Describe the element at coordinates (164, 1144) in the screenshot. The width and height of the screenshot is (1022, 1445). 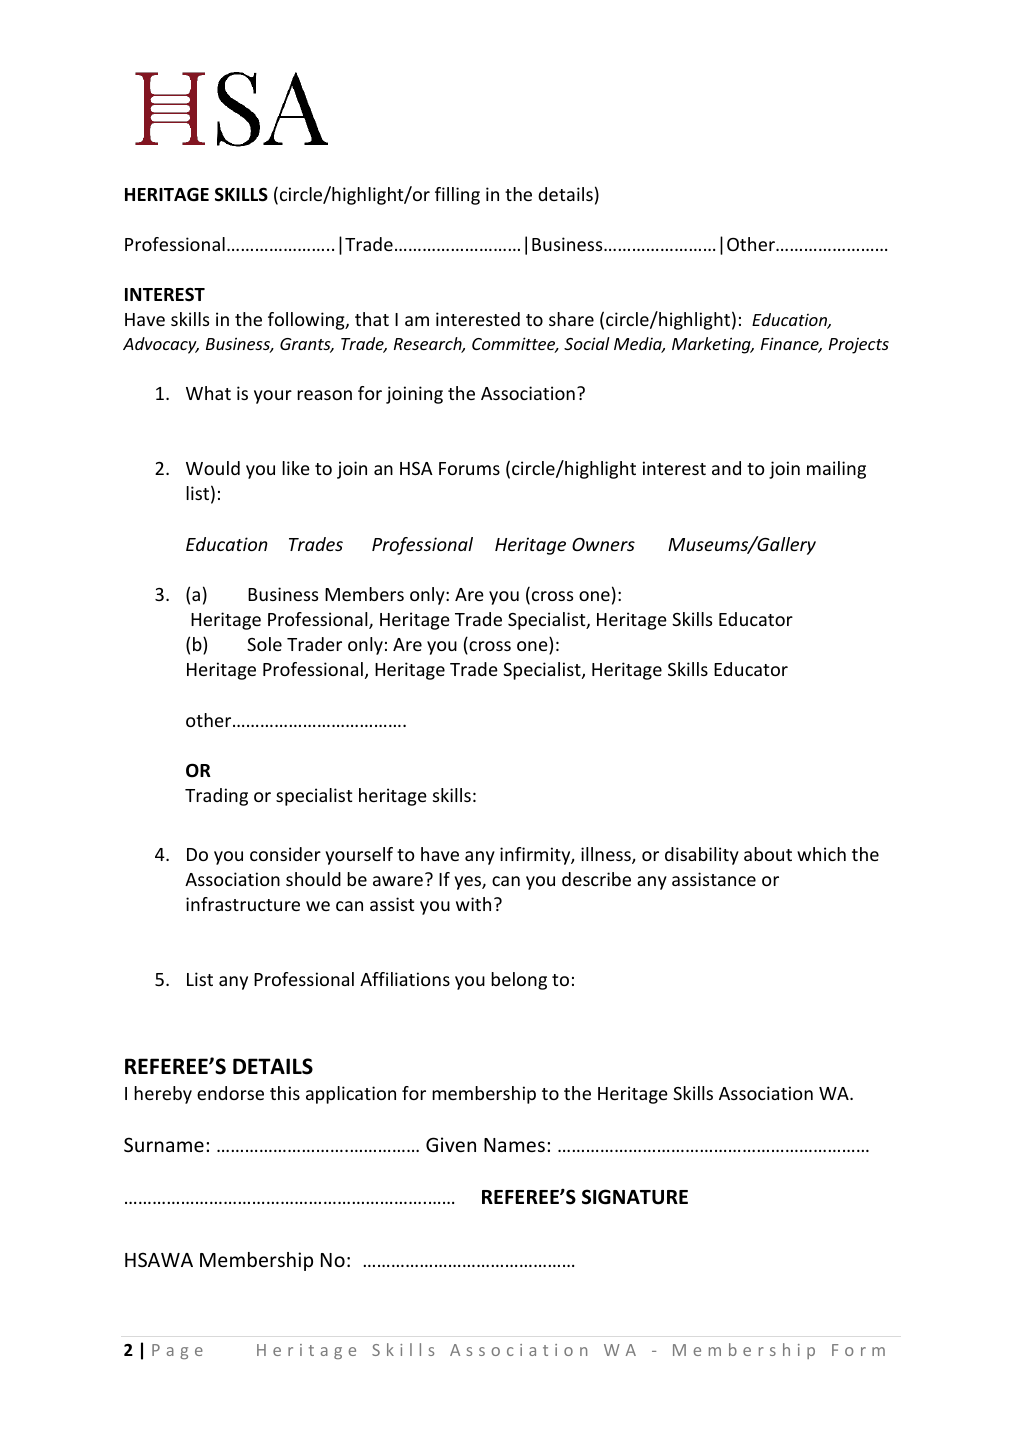
I see `Surname` at that location.
